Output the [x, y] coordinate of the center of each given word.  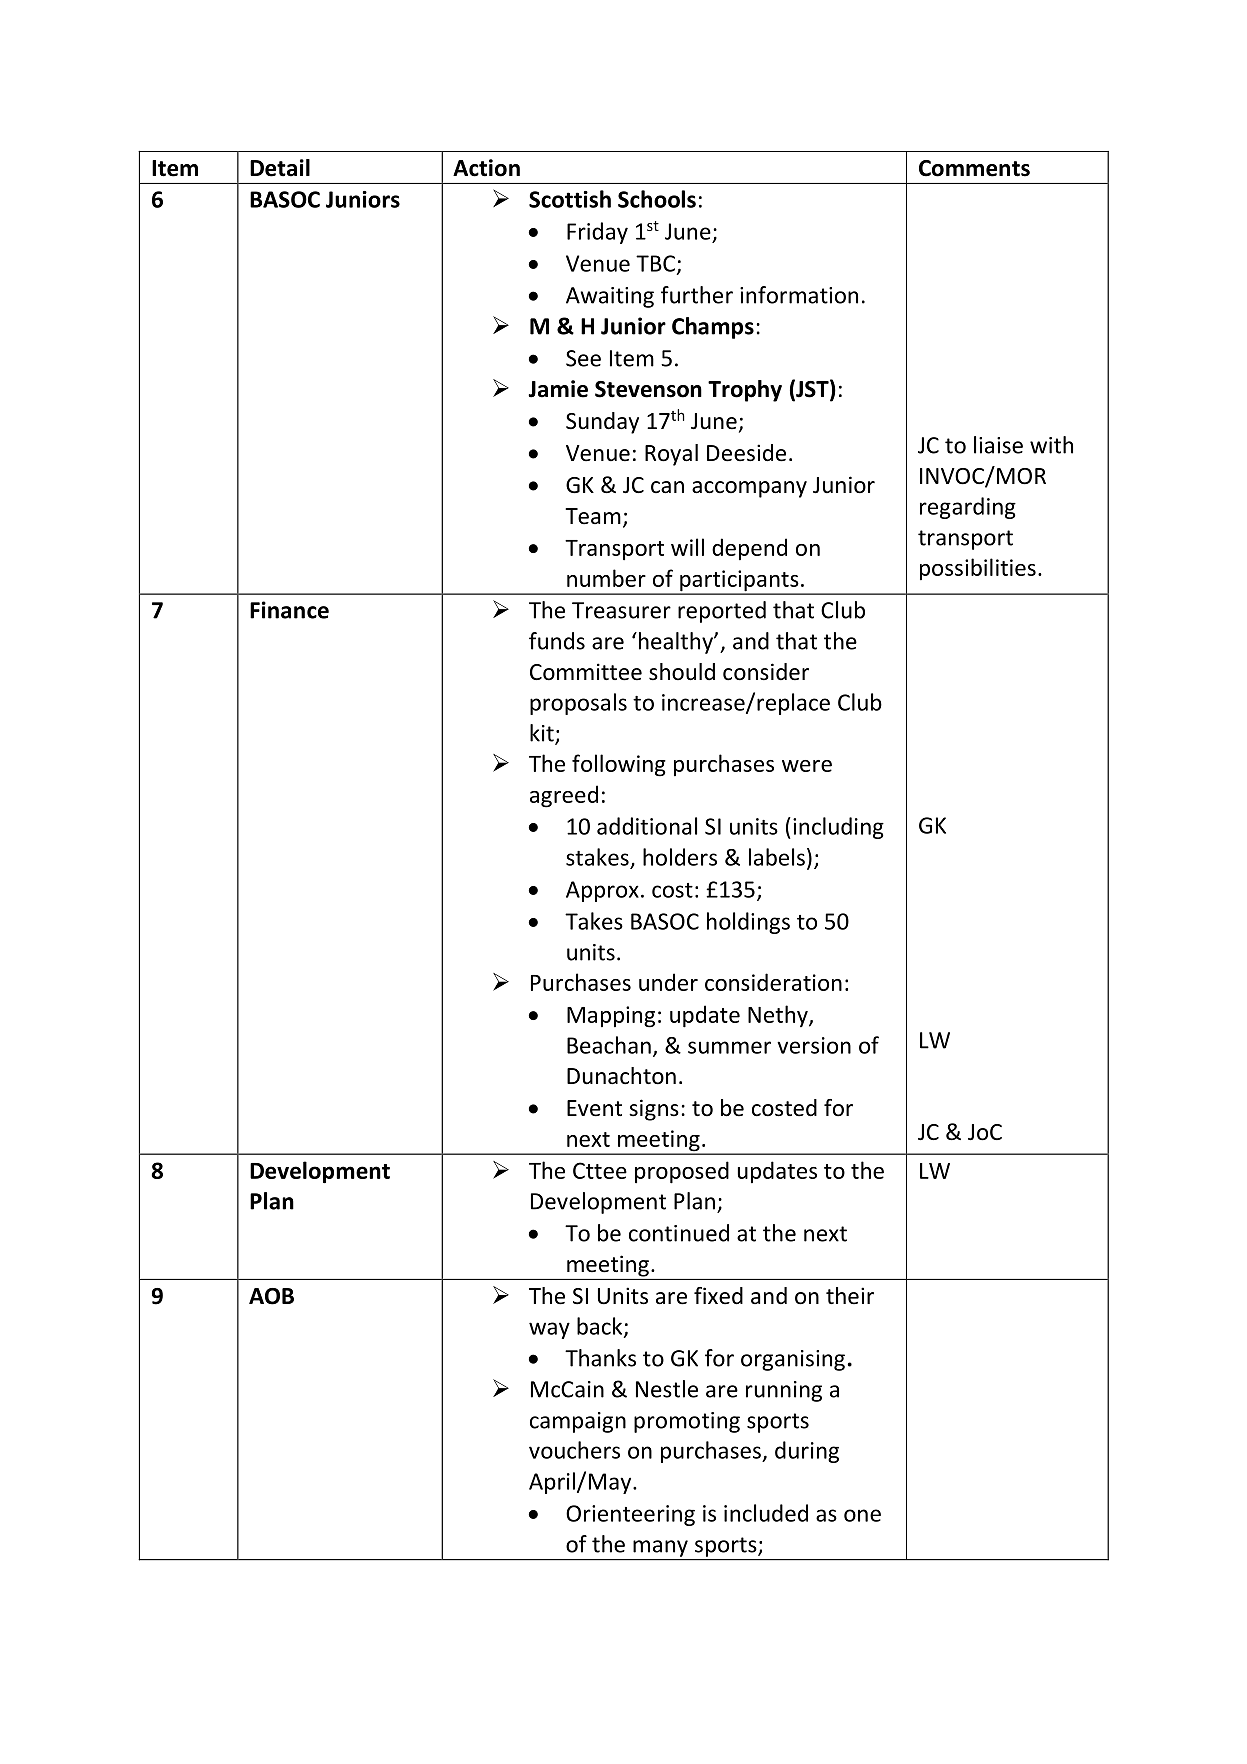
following [619, 765]
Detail [280, 168]
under [668, 982]
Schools [657, 199]
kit [543, 734]
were [807, 766]
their [850, 1296]
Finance [289, 610]
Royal [671, 455]
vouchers [574, 1450]
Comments [974, 168]
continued [679, 1233]
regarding [968, 508]
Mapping [611, 1017]
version [814, 1045]
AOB [271, 1296]
